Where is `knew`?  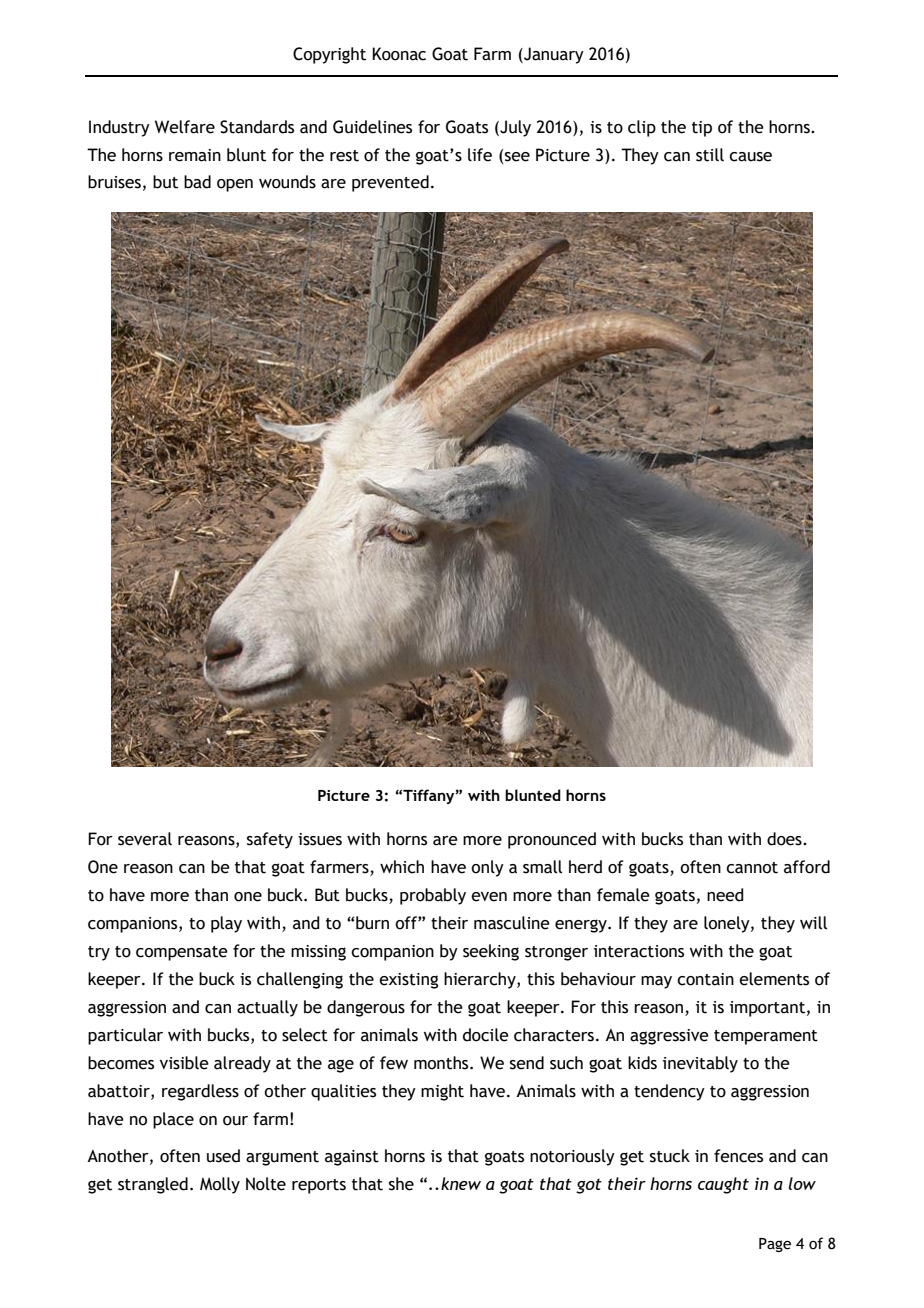
knew is located at coordinates (461, 1183).
